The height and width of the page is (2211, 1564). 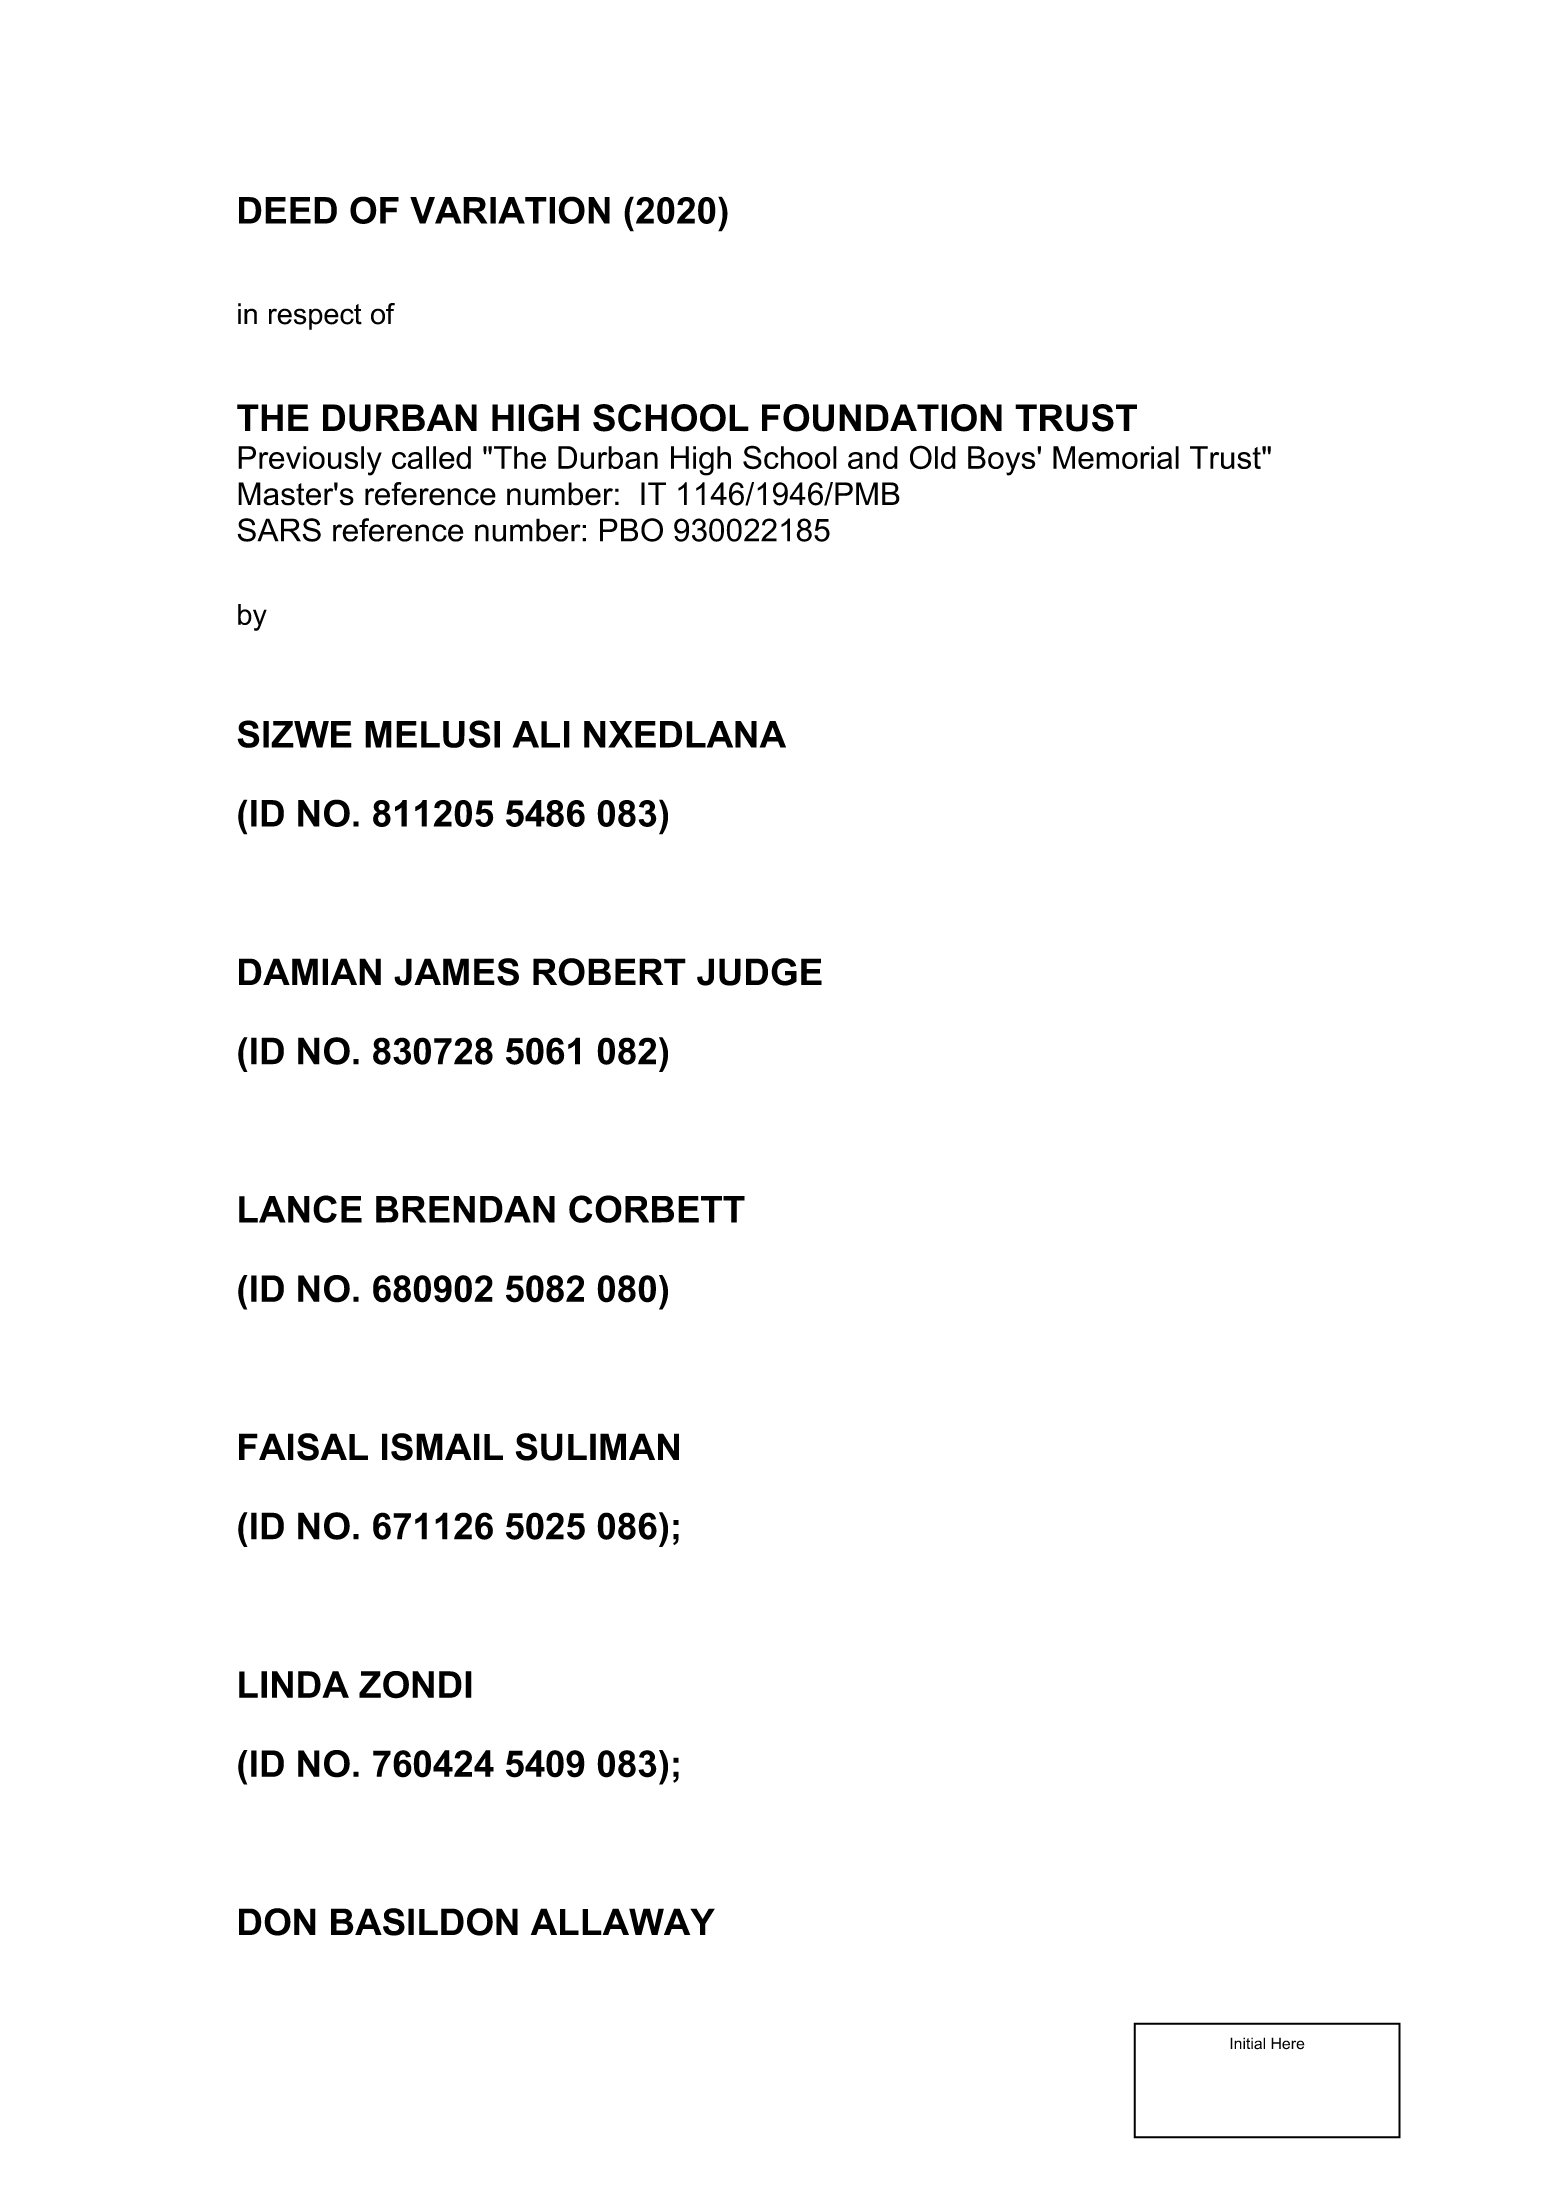 What do you see at coordinates (882, 418) in the page?
I see `FOUNDATION` at bounding box center [882, 418].
